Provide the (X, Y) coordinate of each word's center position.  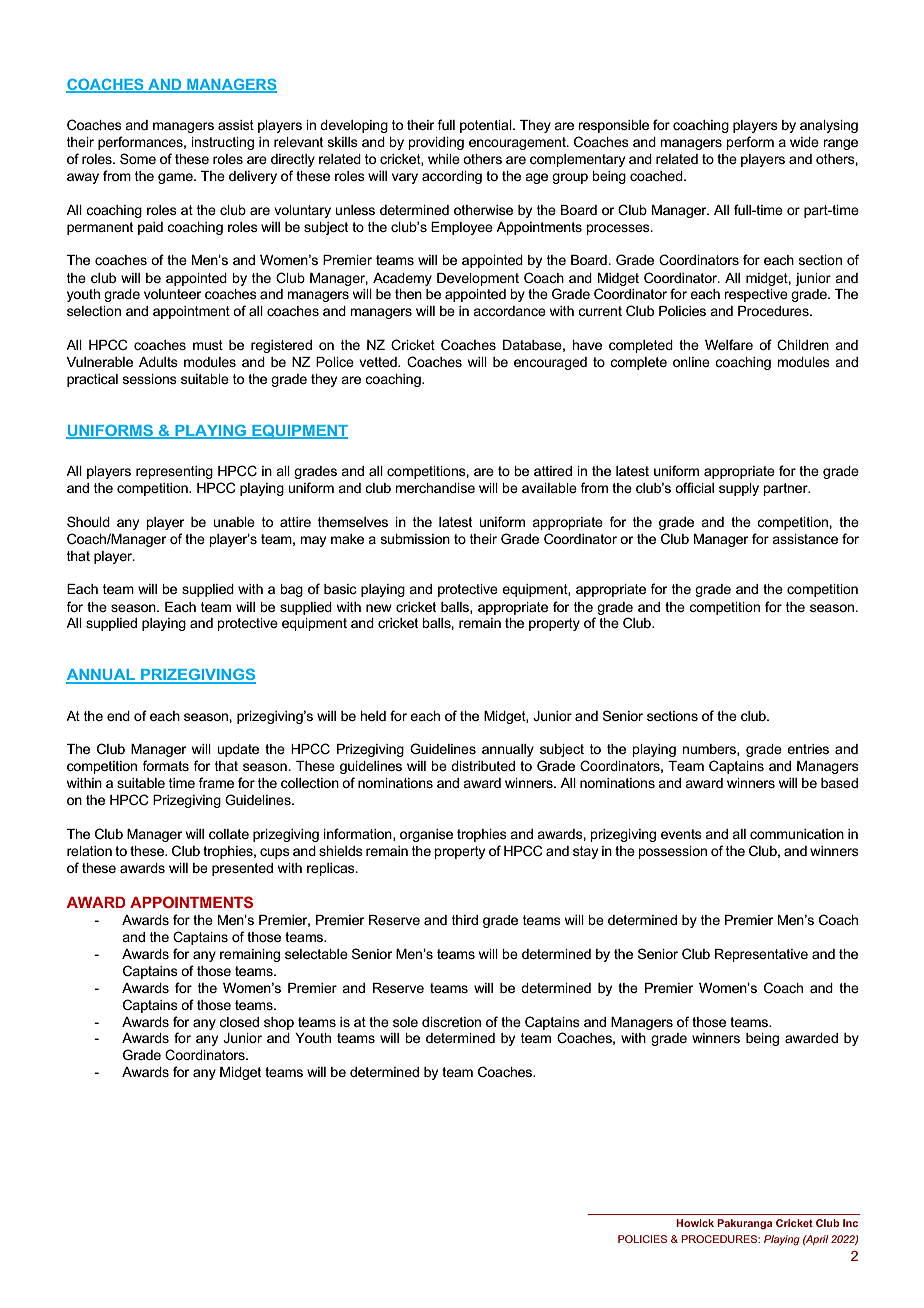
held (373, 716)
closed (239, 1022)
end (118, 716)
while (444, 159)
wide (804, 142)
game (176, 178)
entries (808, 749)
